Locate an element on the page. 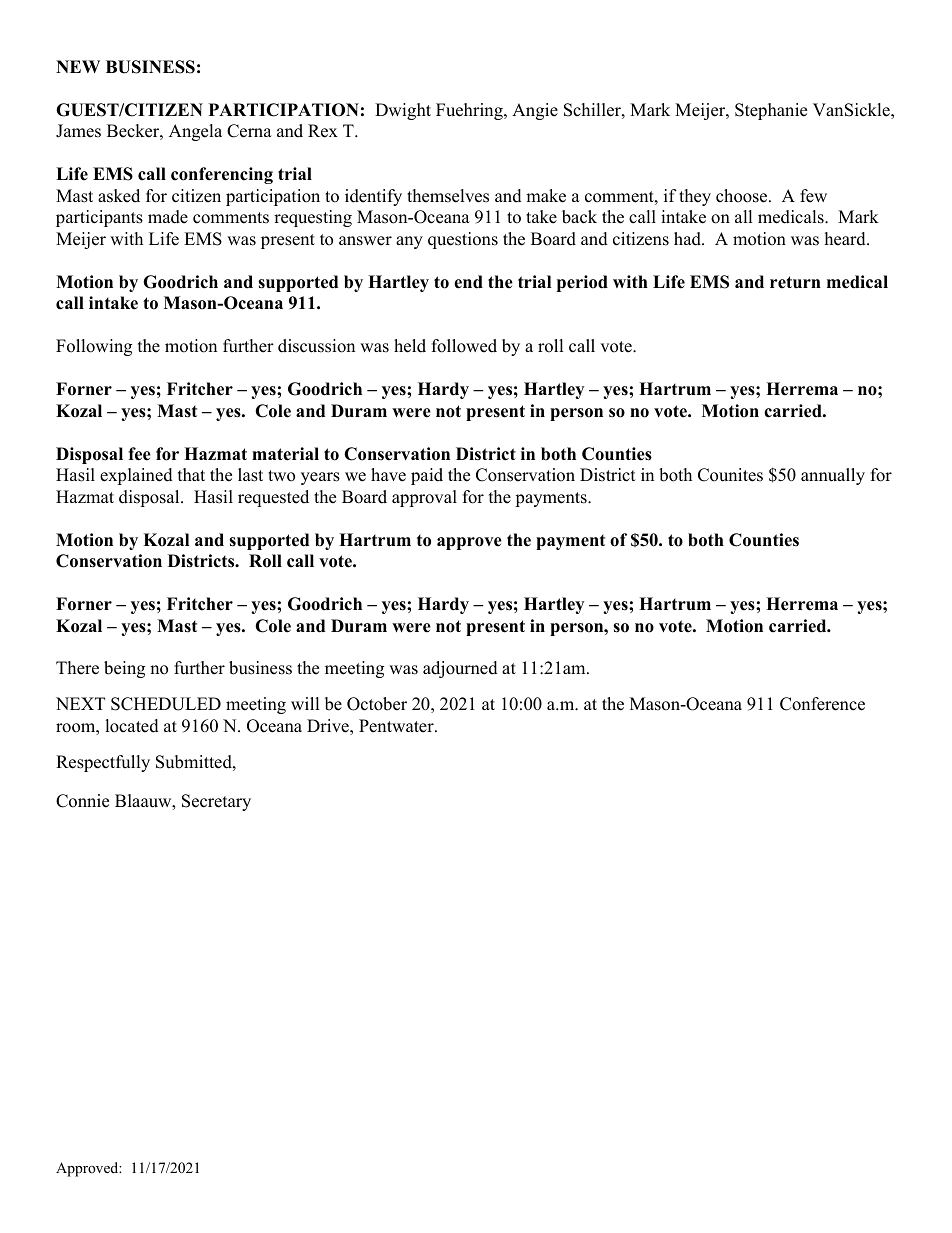  October is located at coordinates (377, 704).
